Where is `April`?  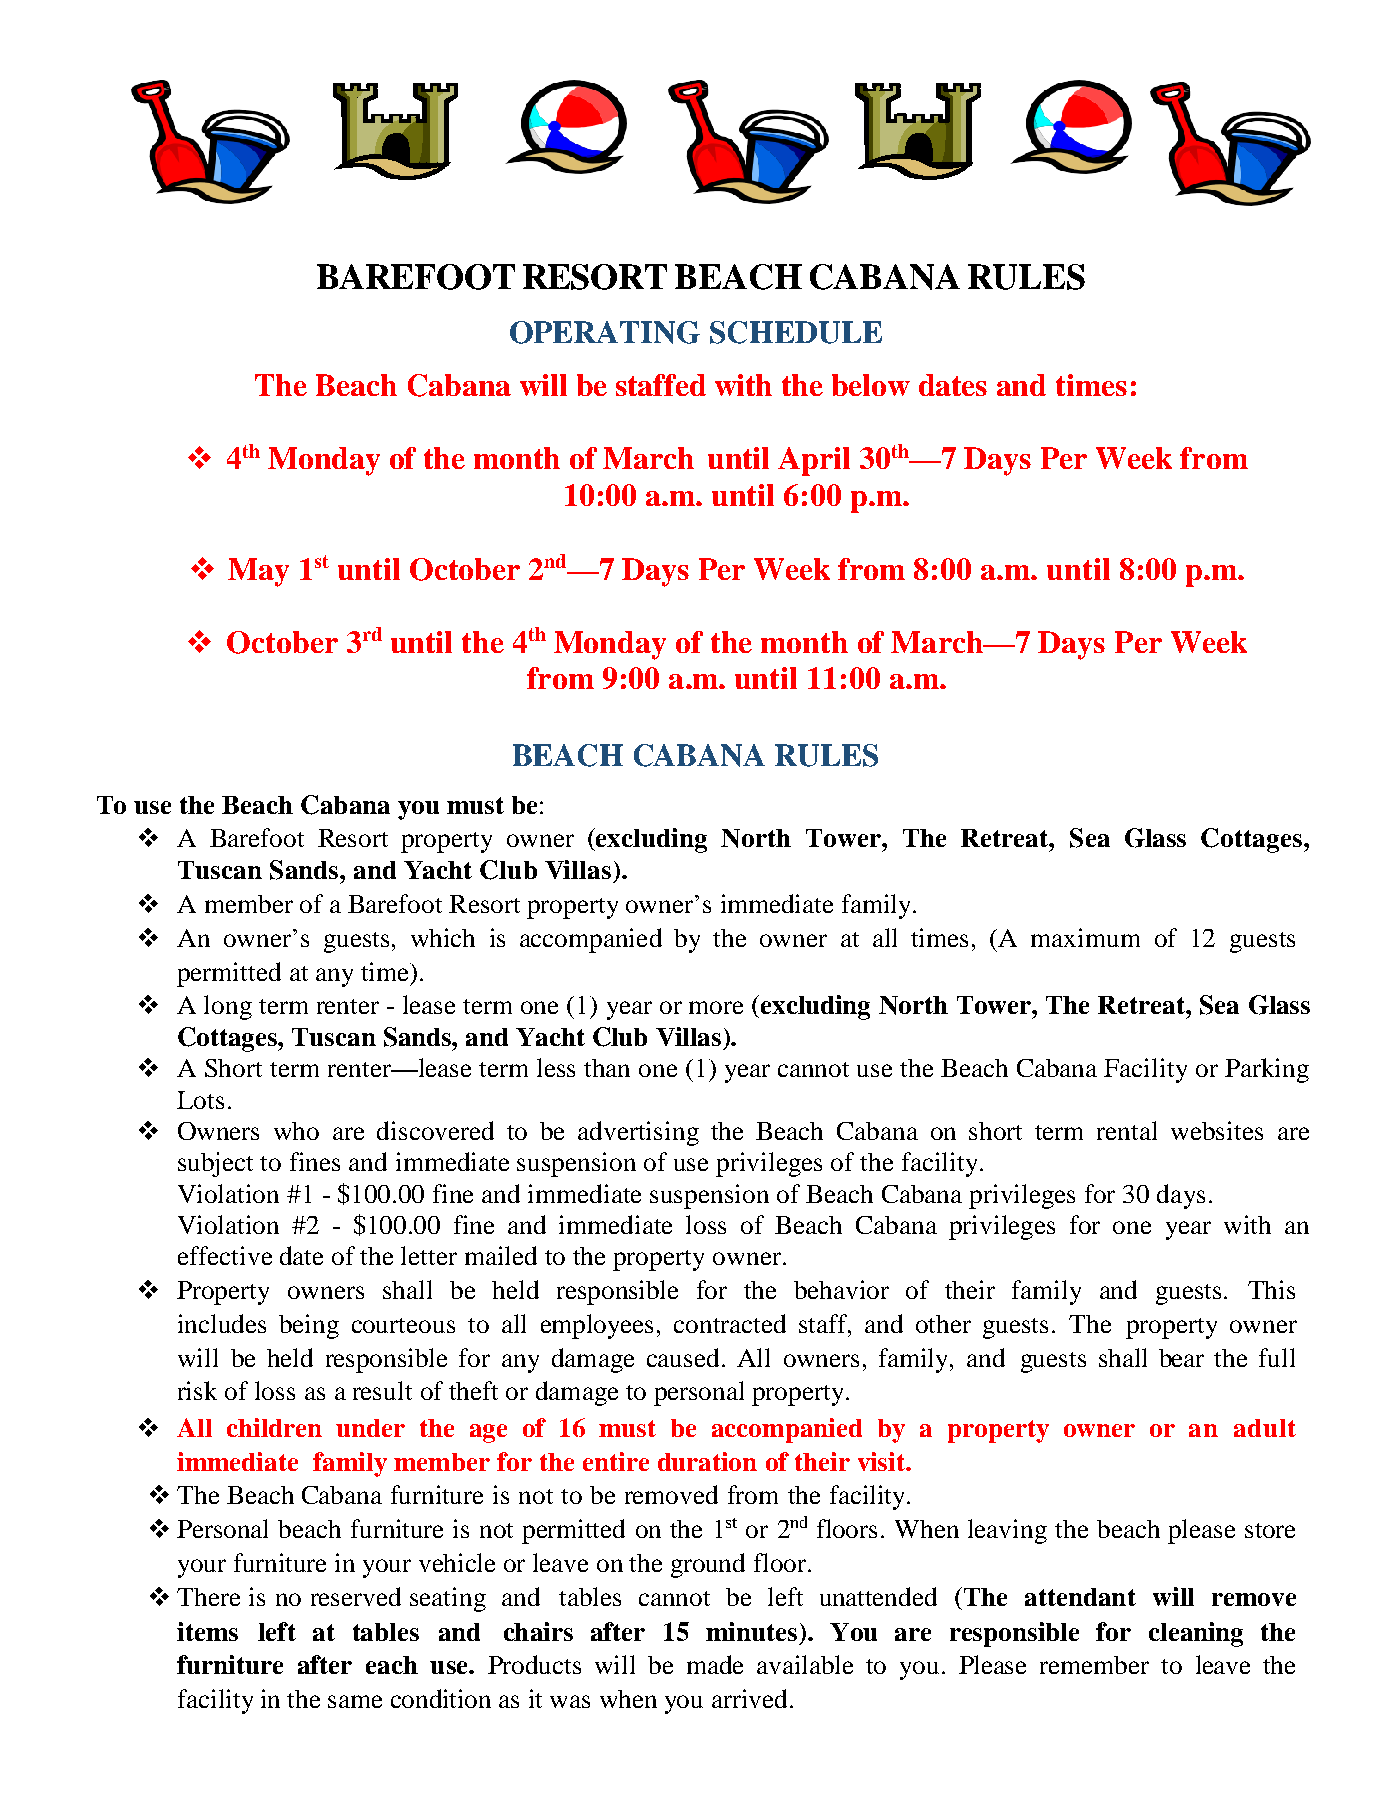 April is located at coordinates (814, 461).
